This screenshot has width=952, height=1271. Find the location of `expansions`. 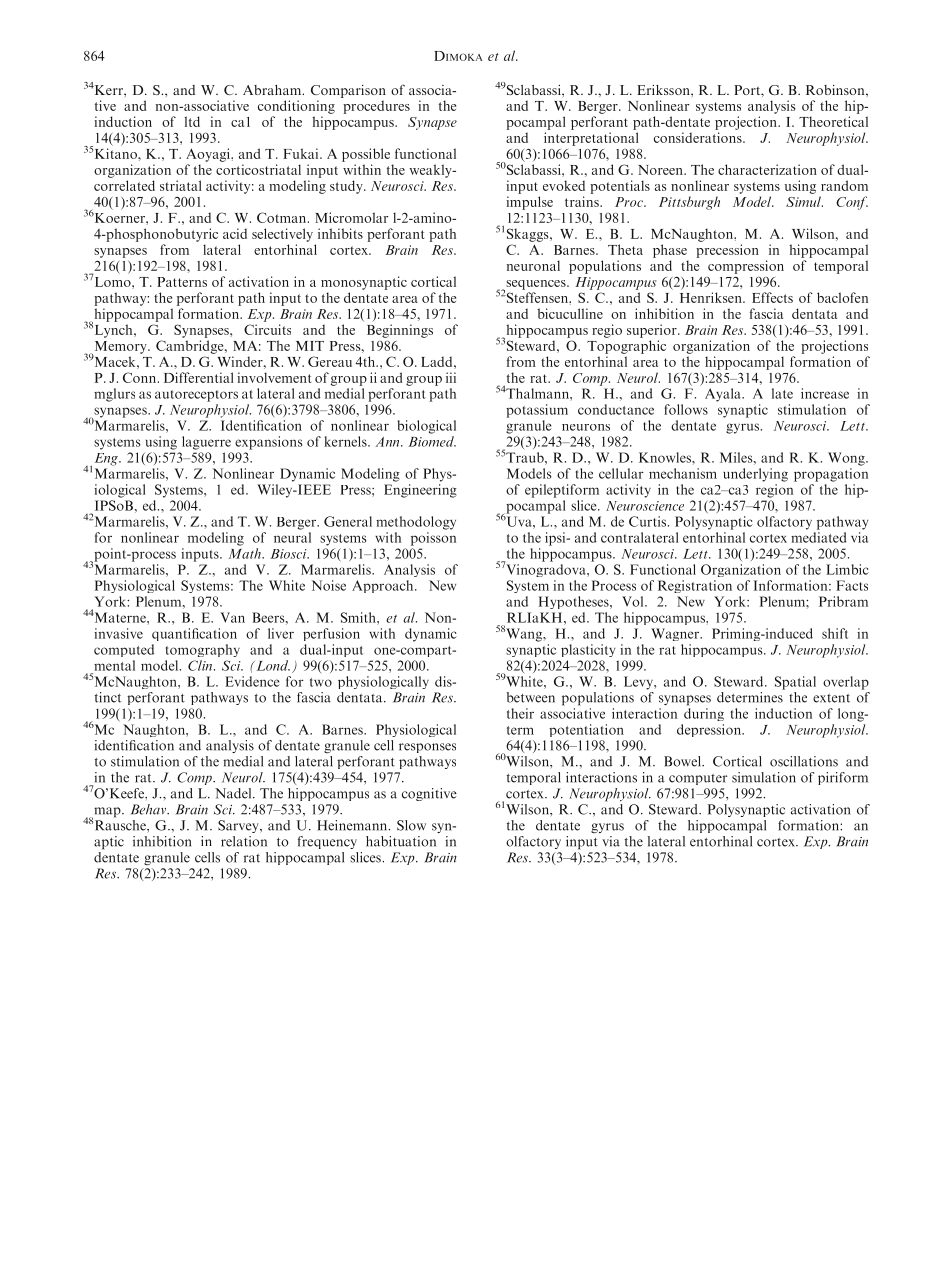

expansions is located at coordinates (269, 443).
